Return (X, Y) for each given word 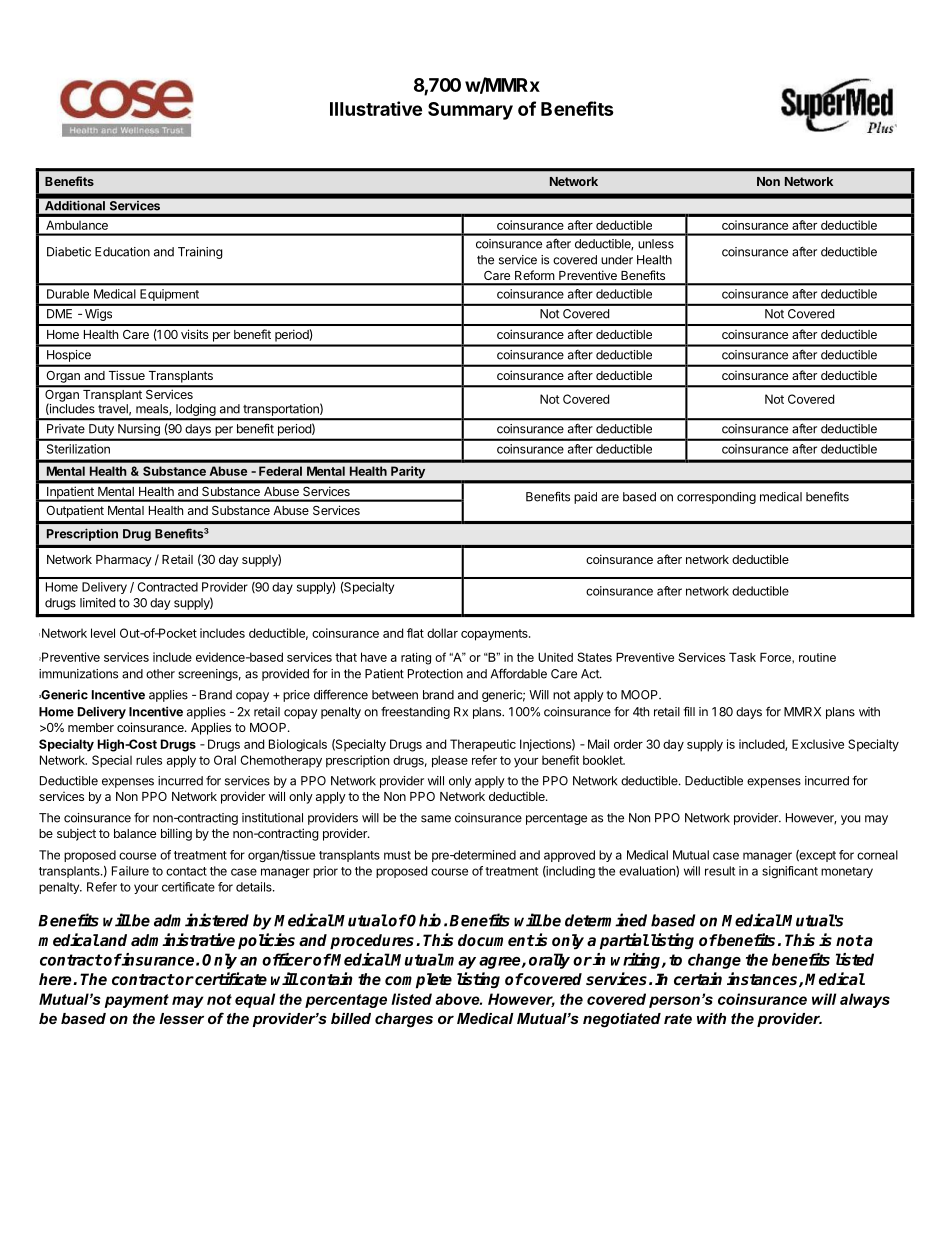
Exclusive (818, 744)
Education (122, 252)
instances (763, 979)
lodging (196, 411)
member (91, 727)
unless (656, 244)
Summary (470, 111)
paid (585, 498)
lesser (181, 1018)
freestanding (415, 712)
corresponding (716, 498)
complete (418, 981)
